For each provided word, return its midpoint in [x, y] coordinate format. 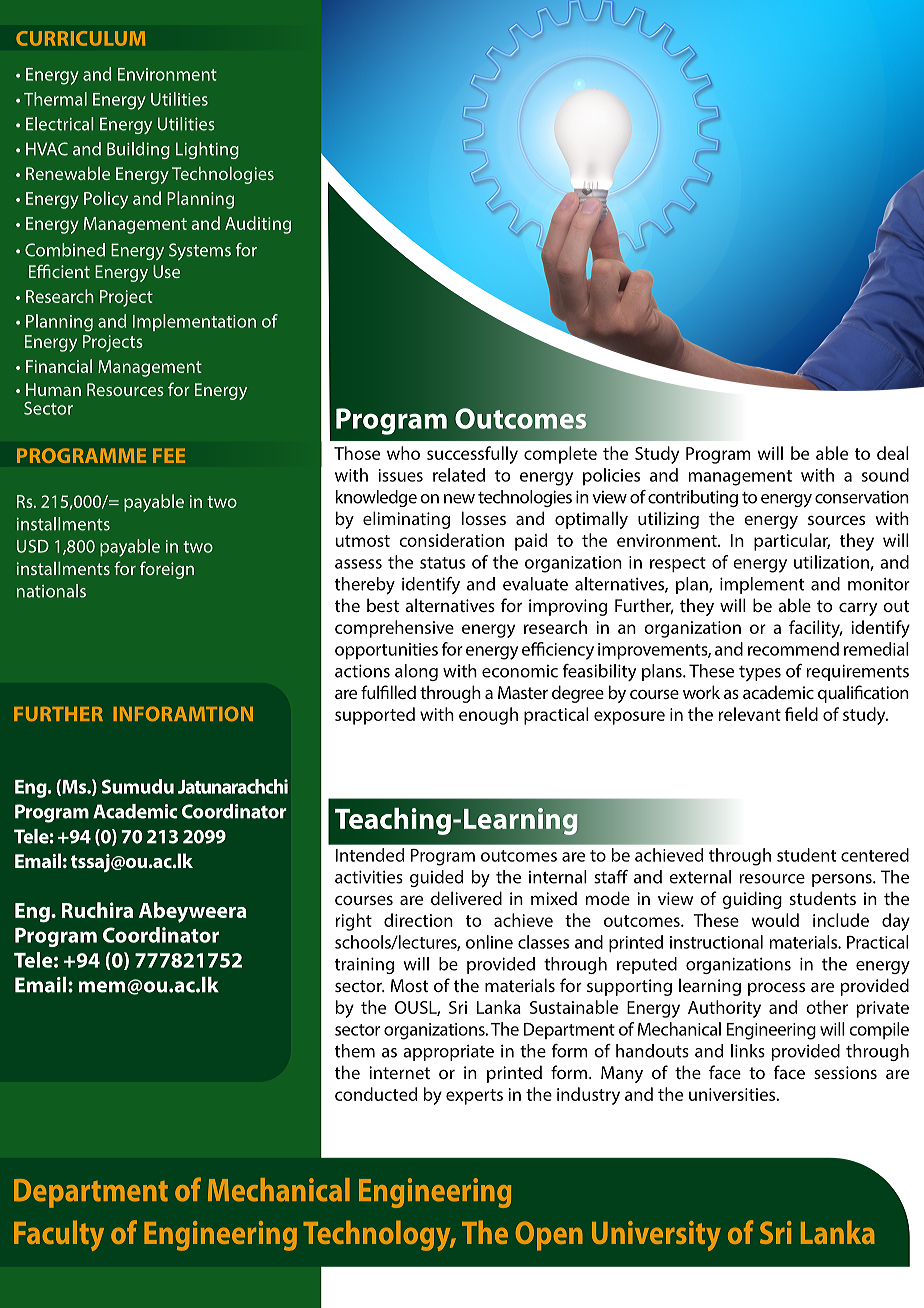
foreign [167, 570]
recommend [793, 649]
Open [549, 1236]
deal [893, 453]
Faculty [59, 1235]
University [656, 1236]
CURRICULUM [80, 38]
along [416, 672]
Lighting [207, 150]
